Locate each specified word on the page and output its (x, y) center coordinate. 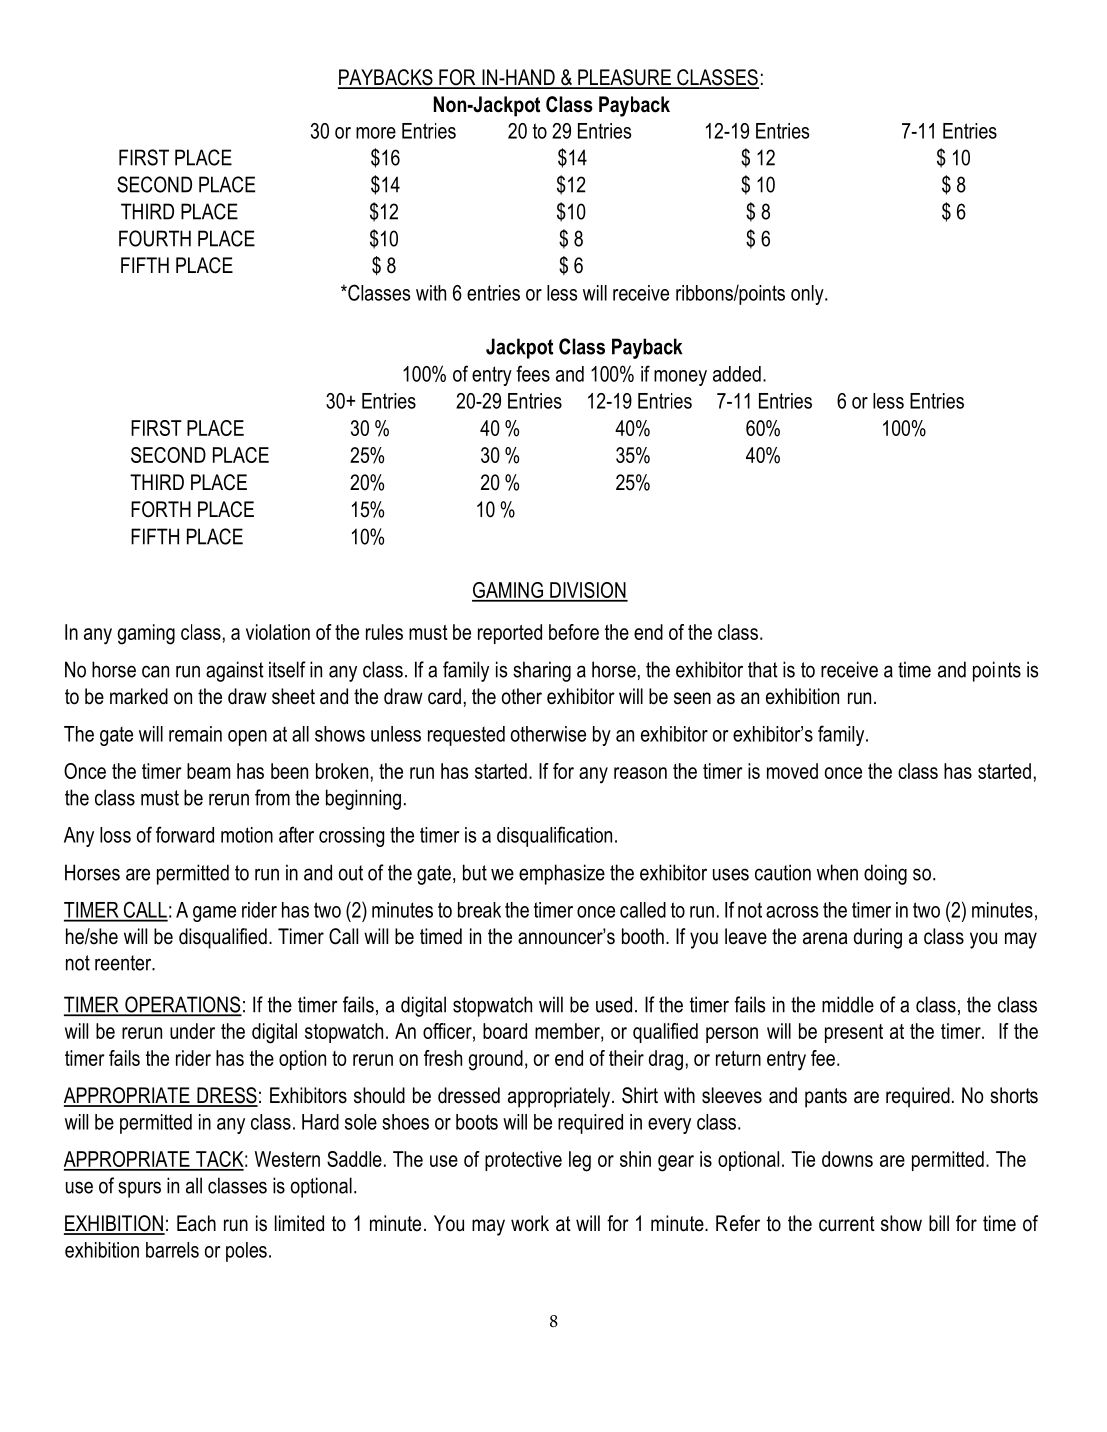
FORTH (161, 509)
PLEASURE (624, 78)
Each (196, 1223)
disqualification (554, 836)
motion (247, 835)
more (376, 133)
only (808, 295)
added (737, 374)
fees (533, 373)
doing (885, 874)
